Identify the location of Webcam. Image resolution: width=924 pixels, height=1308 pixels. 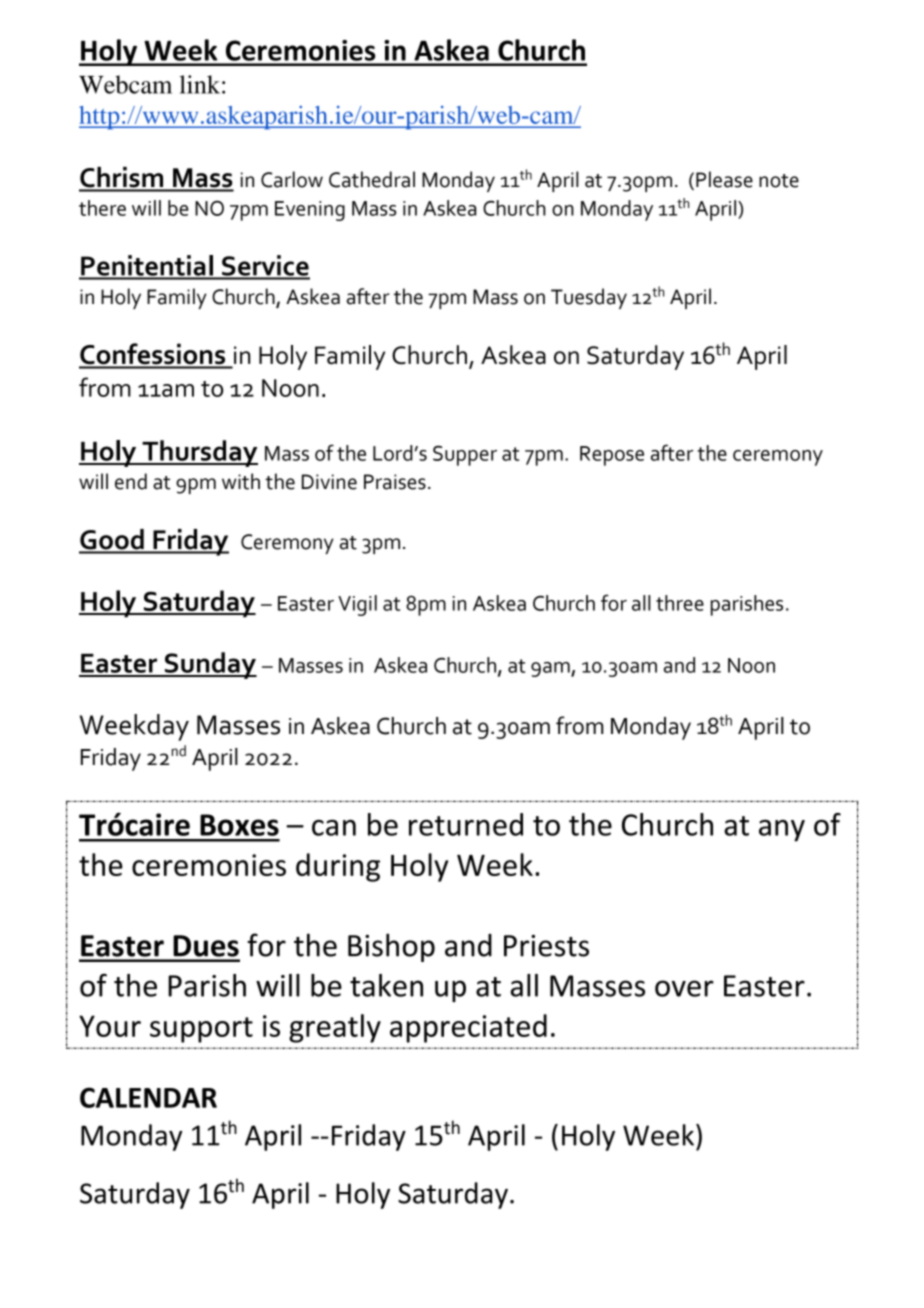
(125, 84).
